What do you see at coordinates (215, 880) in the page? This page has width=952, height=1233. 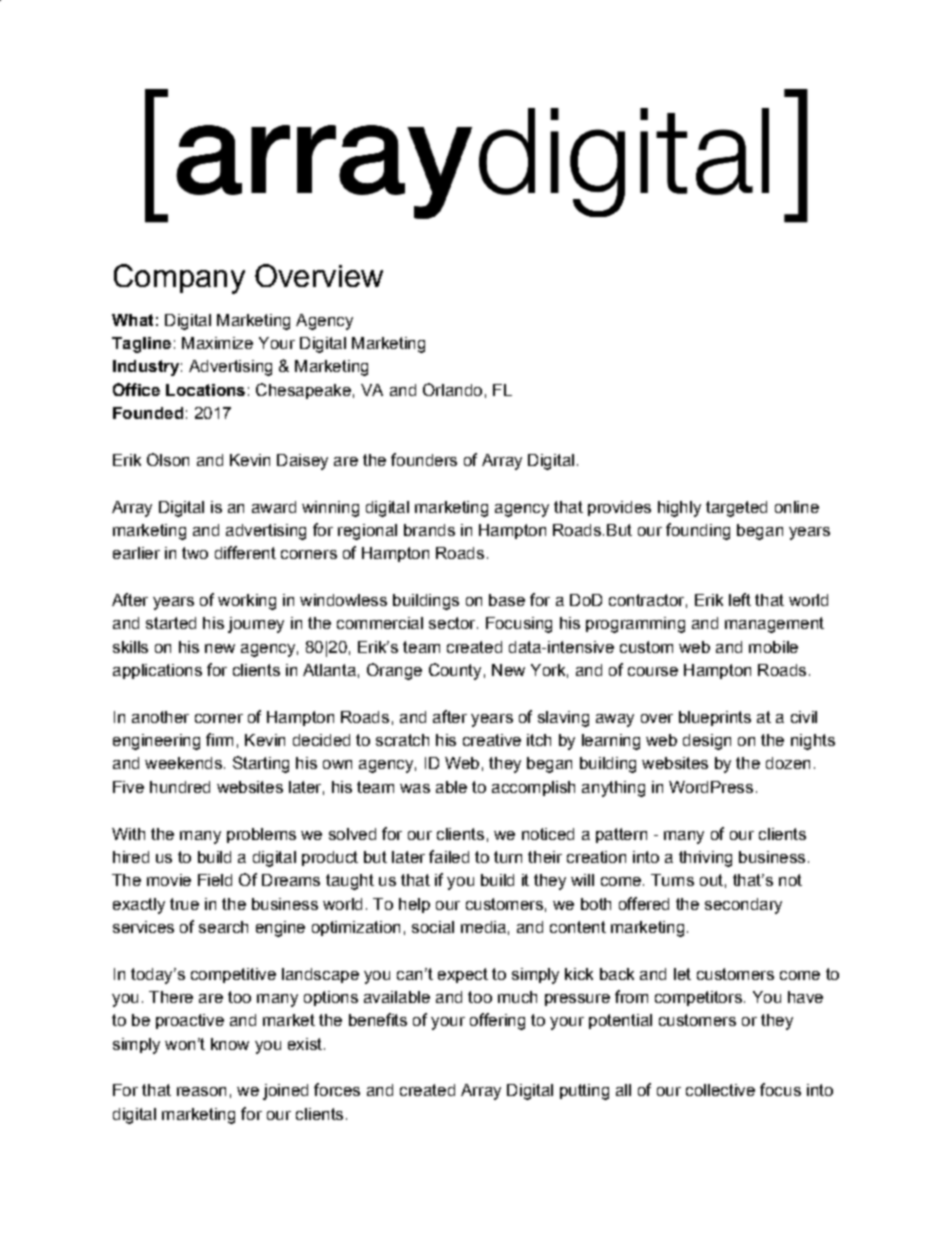 I see `Field` at bounding box center [215, 880].
